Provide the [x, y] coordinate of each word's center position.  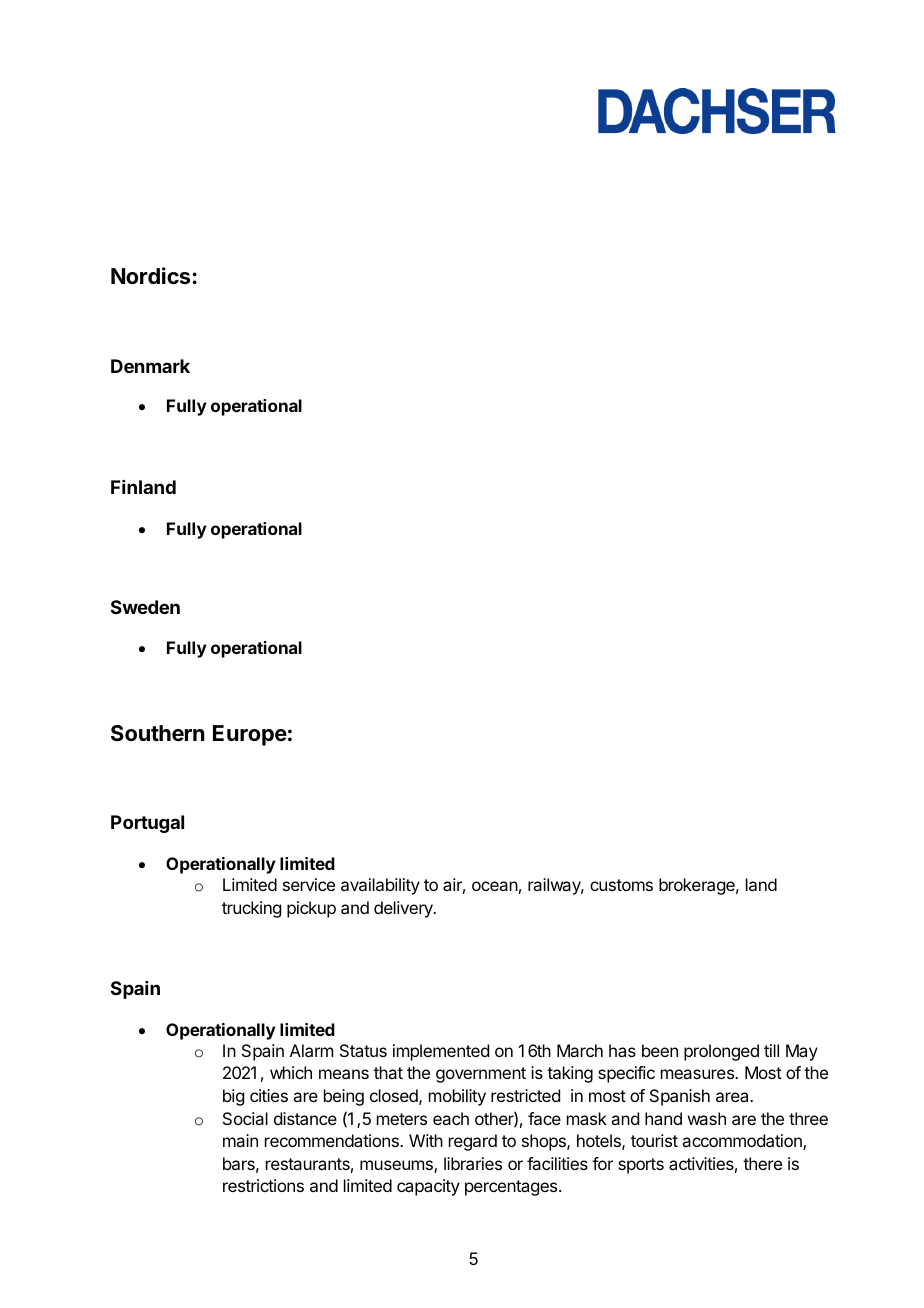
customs [621, 885]
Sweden [145, 607]
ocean [495, 886]
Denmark [150, 366]
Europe [250, 735]
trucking [251, 909]
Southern [158, 733]
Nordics [150, 276]
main [240, 1140]
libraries [473, 1163]
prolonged [721, 1052]
